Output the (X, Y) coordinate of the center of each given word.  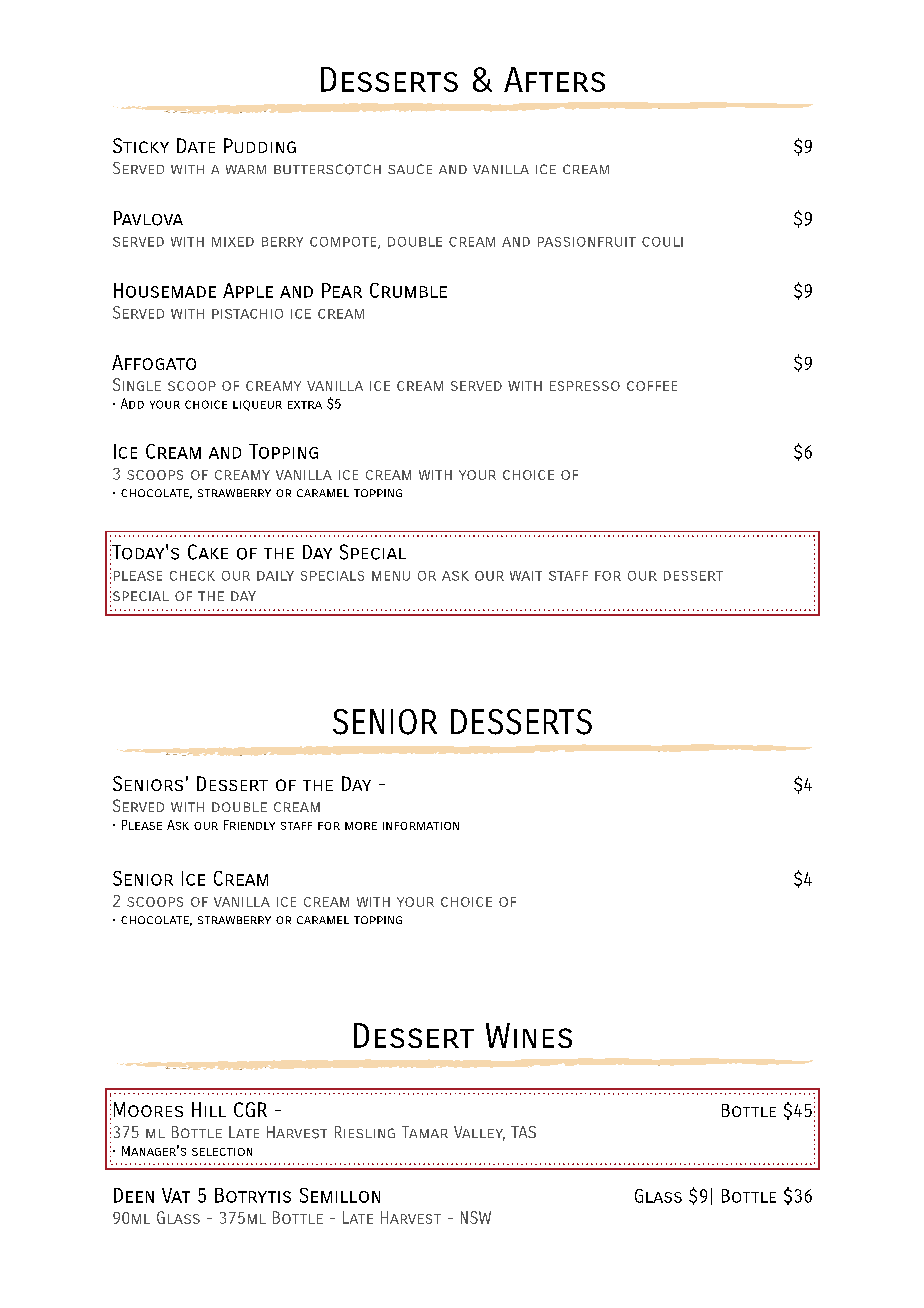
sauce (410, 169)
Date (196, 145)
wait (526, 576)
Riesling (365, 1132)
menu (391, 576)
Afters (554, 79)
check (192, 576)
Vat (176, 1195)
